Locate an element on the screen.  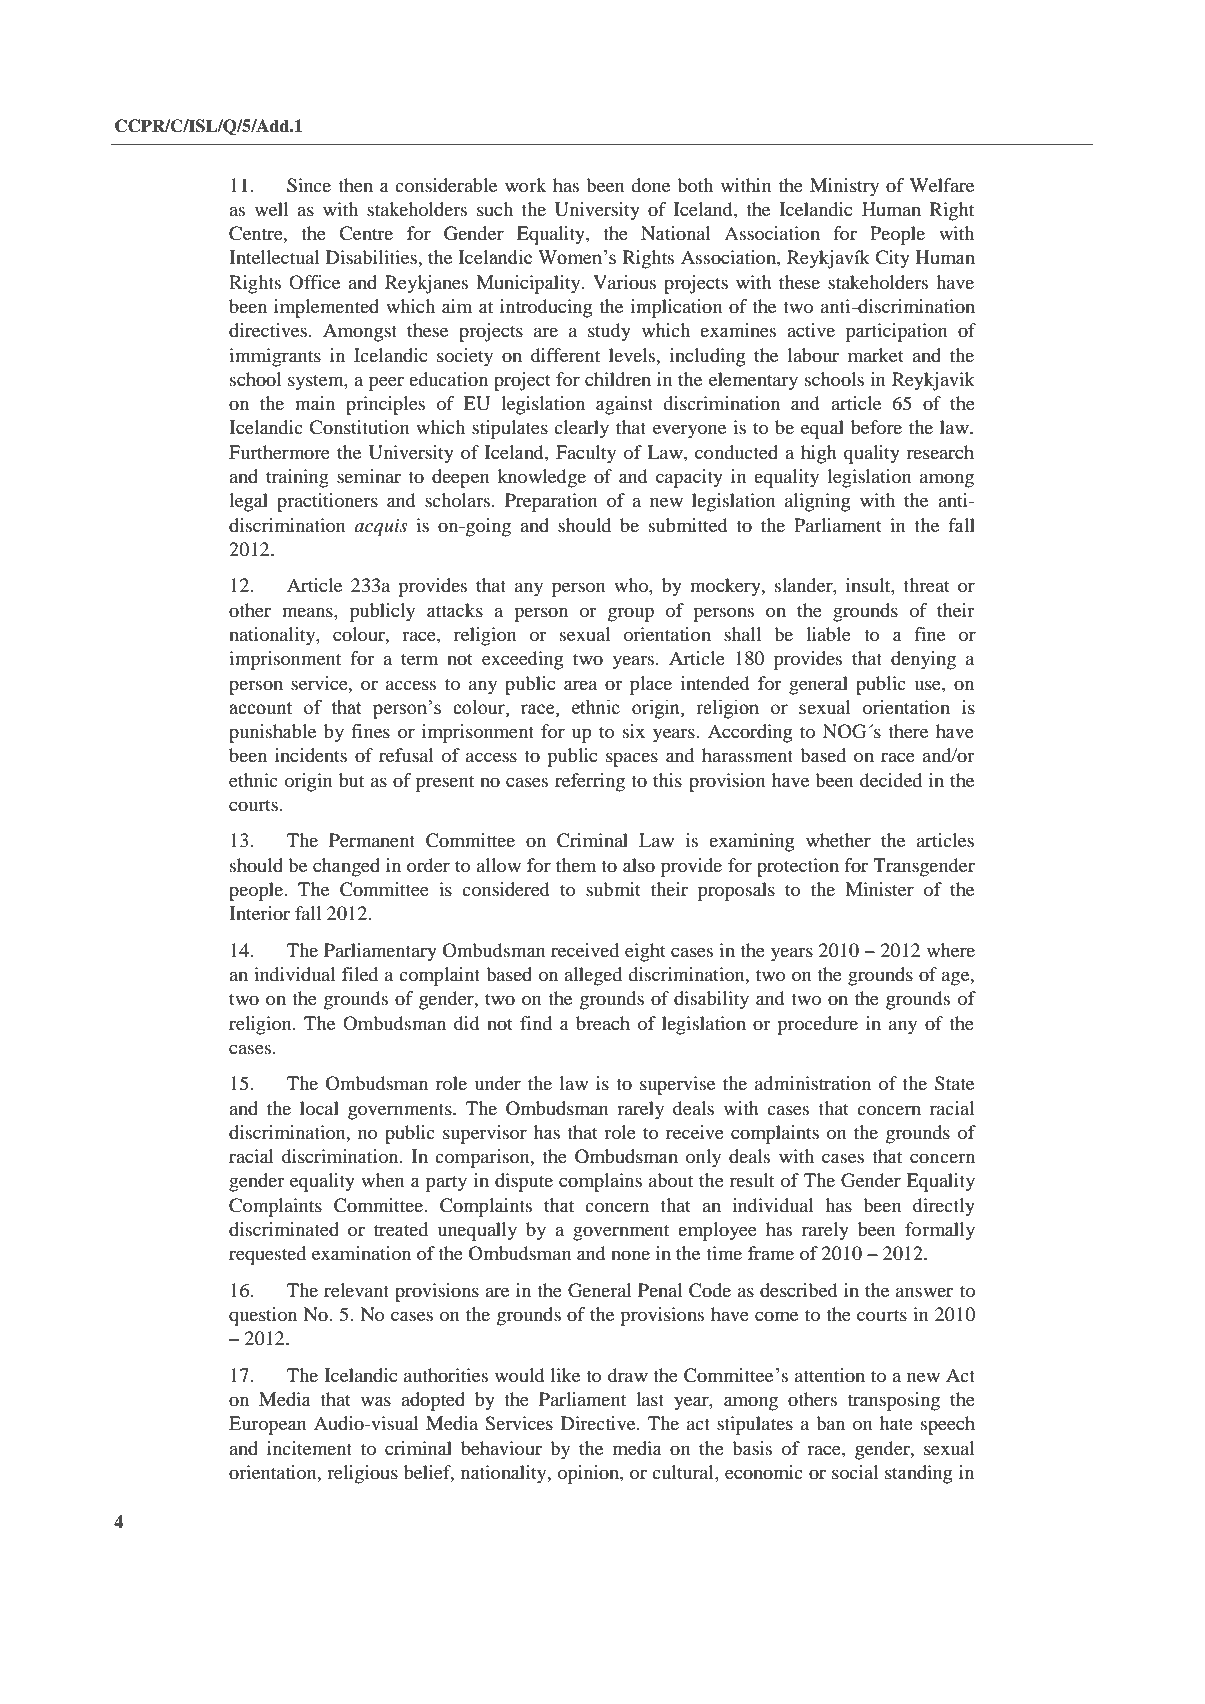
group is located at coordinates (631, 614).
